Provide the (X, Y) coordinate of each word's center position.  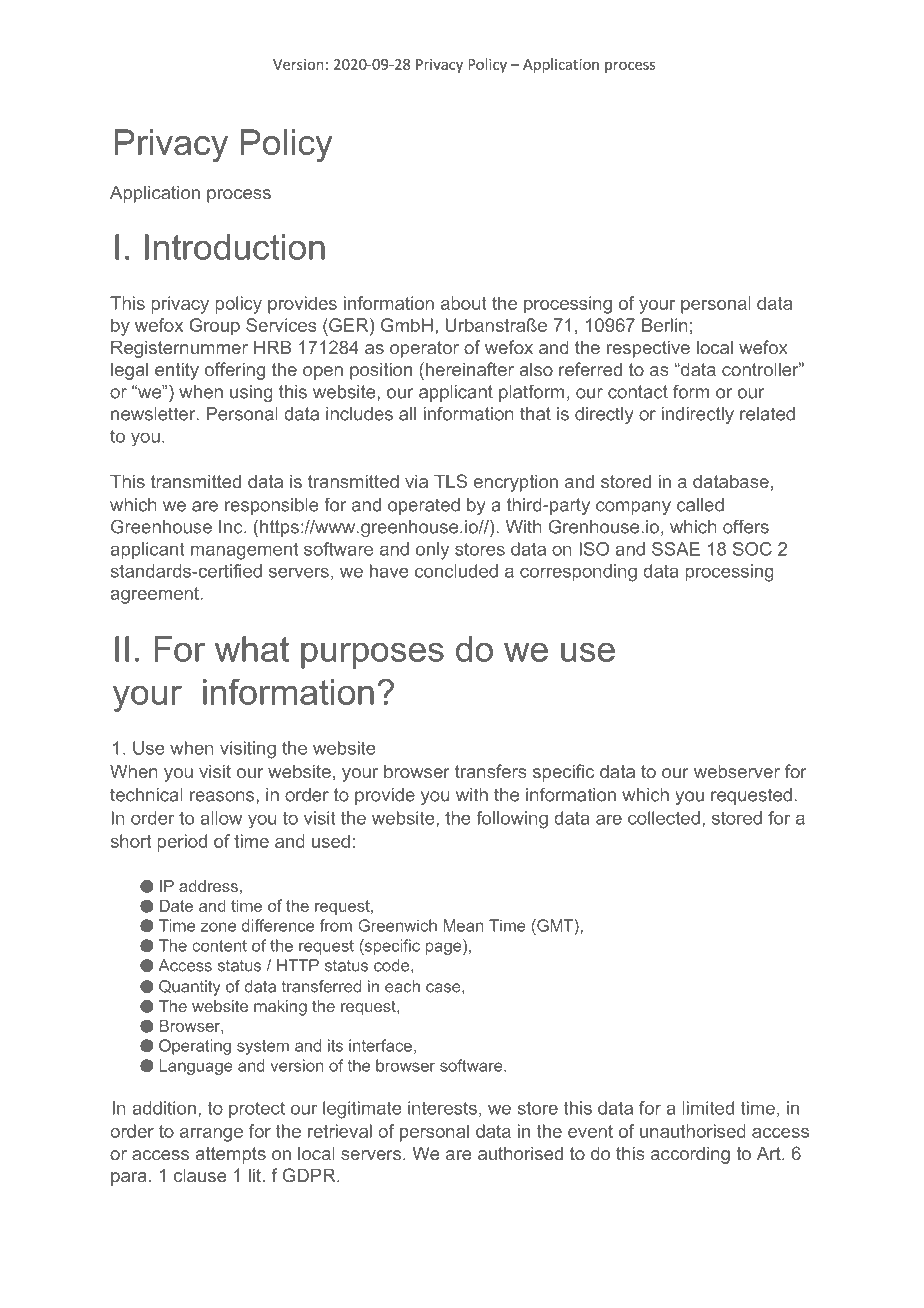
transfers (490, 771)
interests (442, 1108)
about (464, 303)
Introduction (235, 247)
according (690, 1155)
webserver (737, 771)
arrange (211, 1135)
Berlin (664, 325)
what (252, 649)
